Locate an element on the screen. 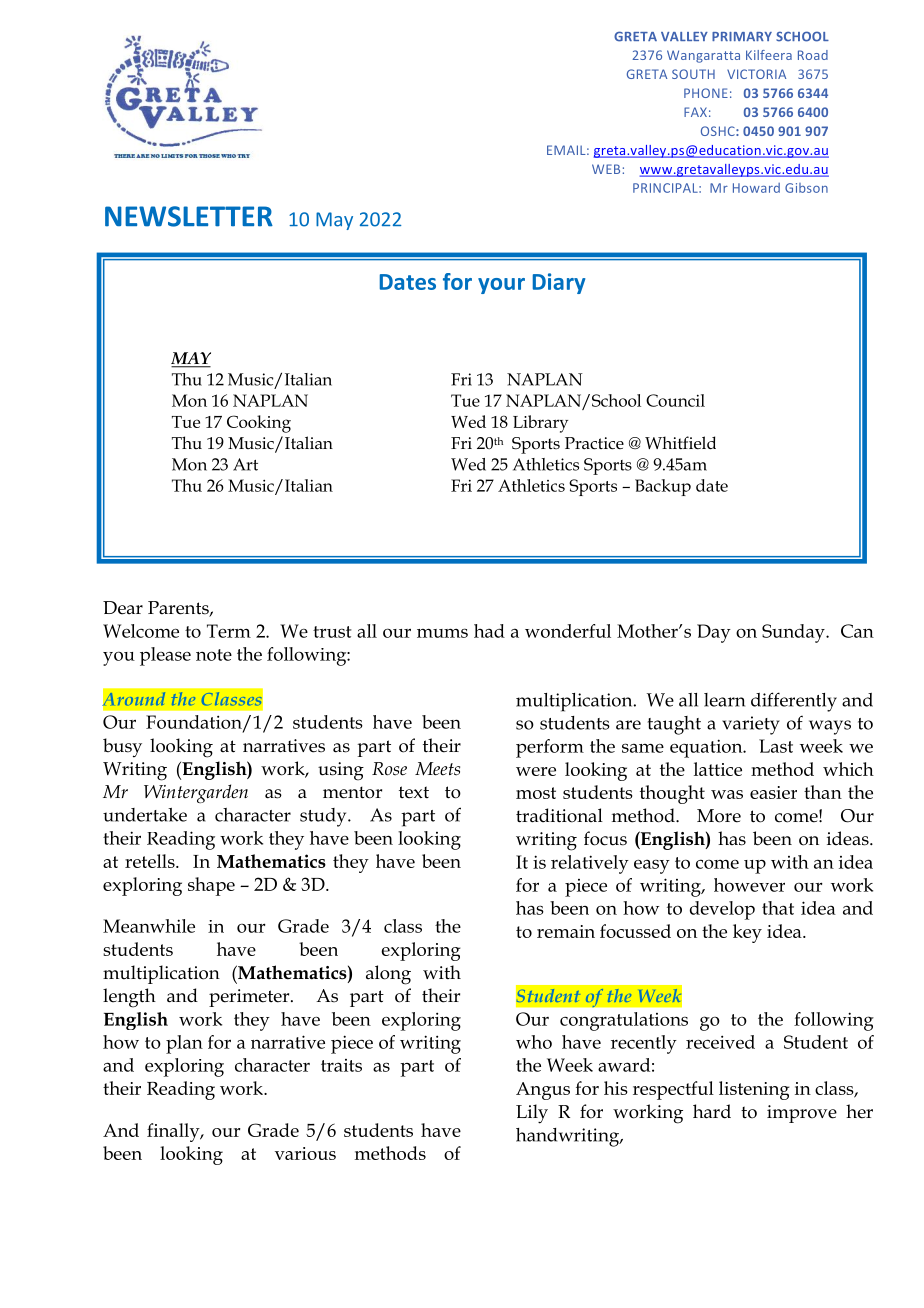 This screenshot has width=924, height=1308. VICTORIA is located at coordinates (756, 74).
